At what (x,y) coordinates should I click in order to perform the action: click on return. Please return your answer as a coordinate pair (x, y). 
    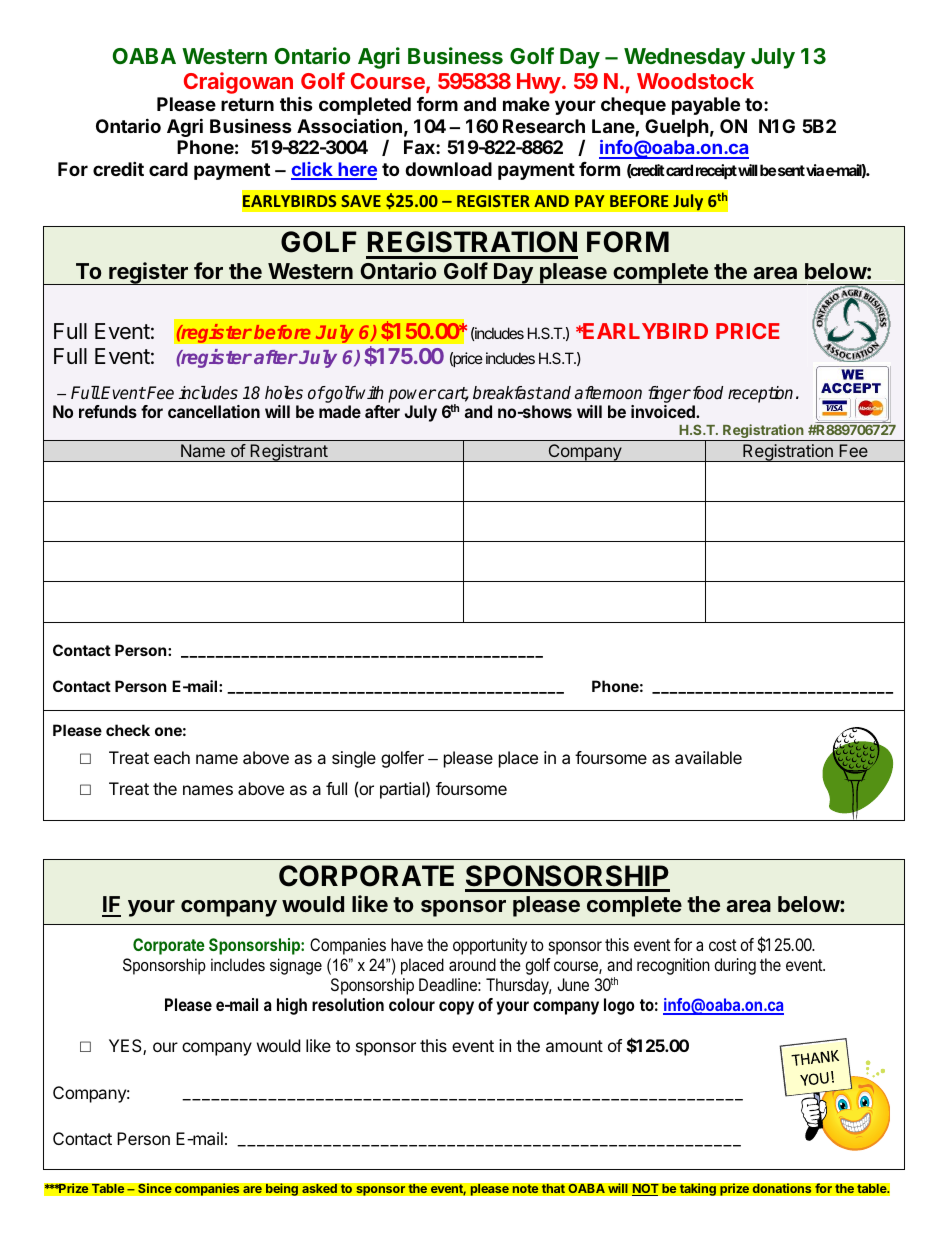
    Looking at the image, I should click on (247, 104).
